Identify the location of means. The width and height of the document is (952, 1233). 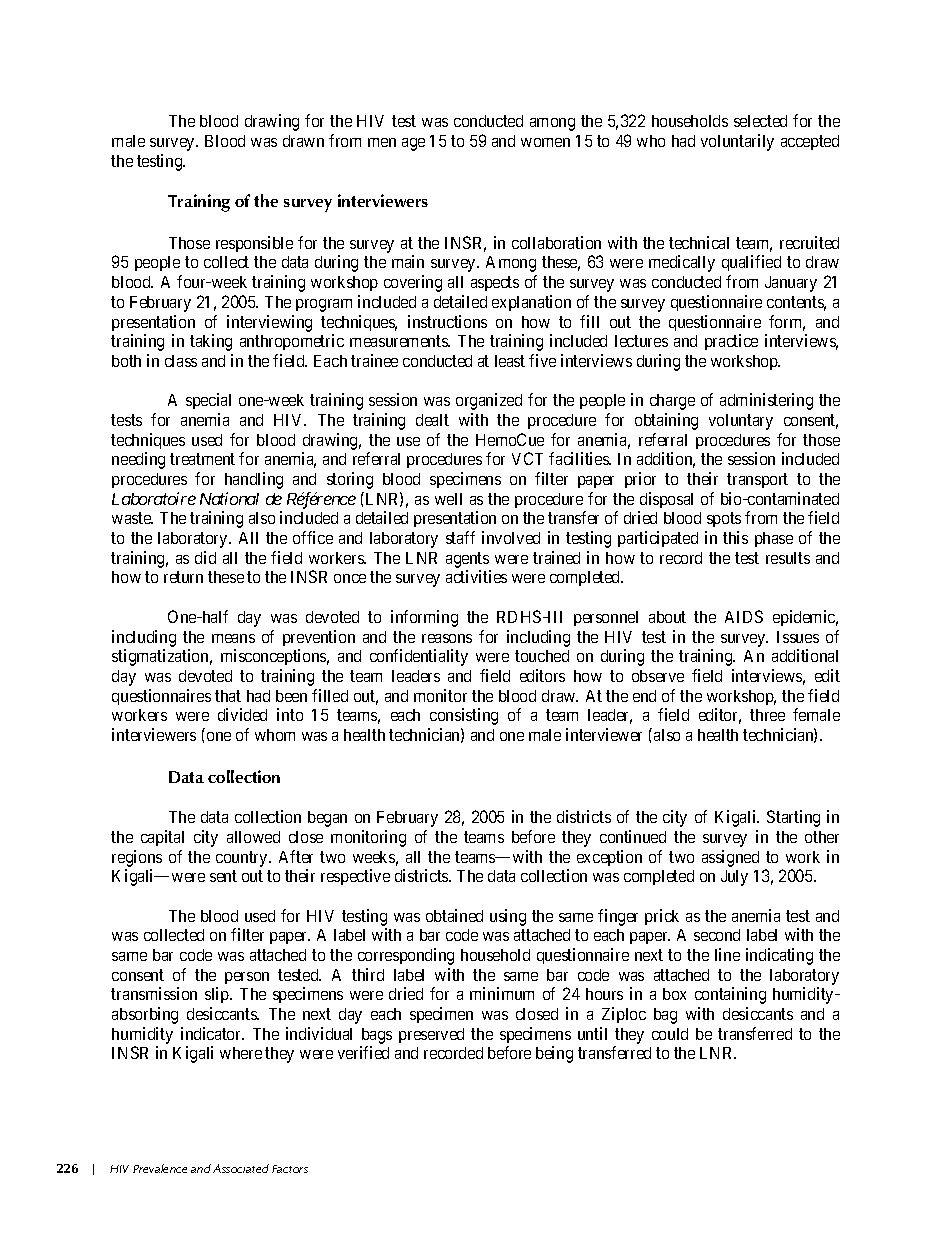
(233, 638).
